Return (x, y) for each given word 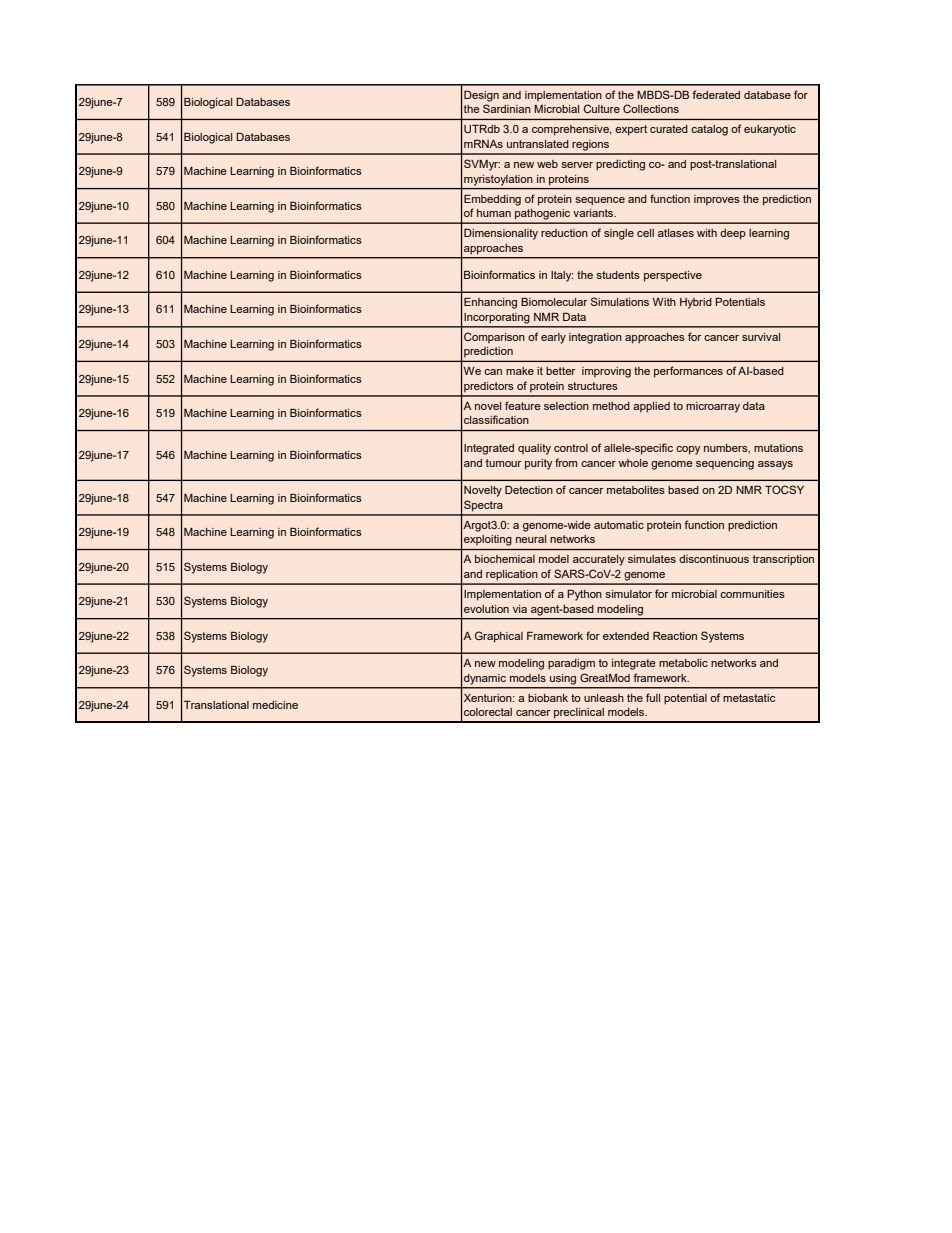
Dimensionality (501, 234)
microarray (713, 407)
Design (481, 96)
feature (523, 405)
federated (716, 94)
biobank (548, 698)
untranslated (538, 144)
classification (496, 419)
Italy (562, 276)
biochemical (505, 559)
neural (531, 539)
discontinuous (714, 559)
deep (733, 234)
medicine (275, 705)
